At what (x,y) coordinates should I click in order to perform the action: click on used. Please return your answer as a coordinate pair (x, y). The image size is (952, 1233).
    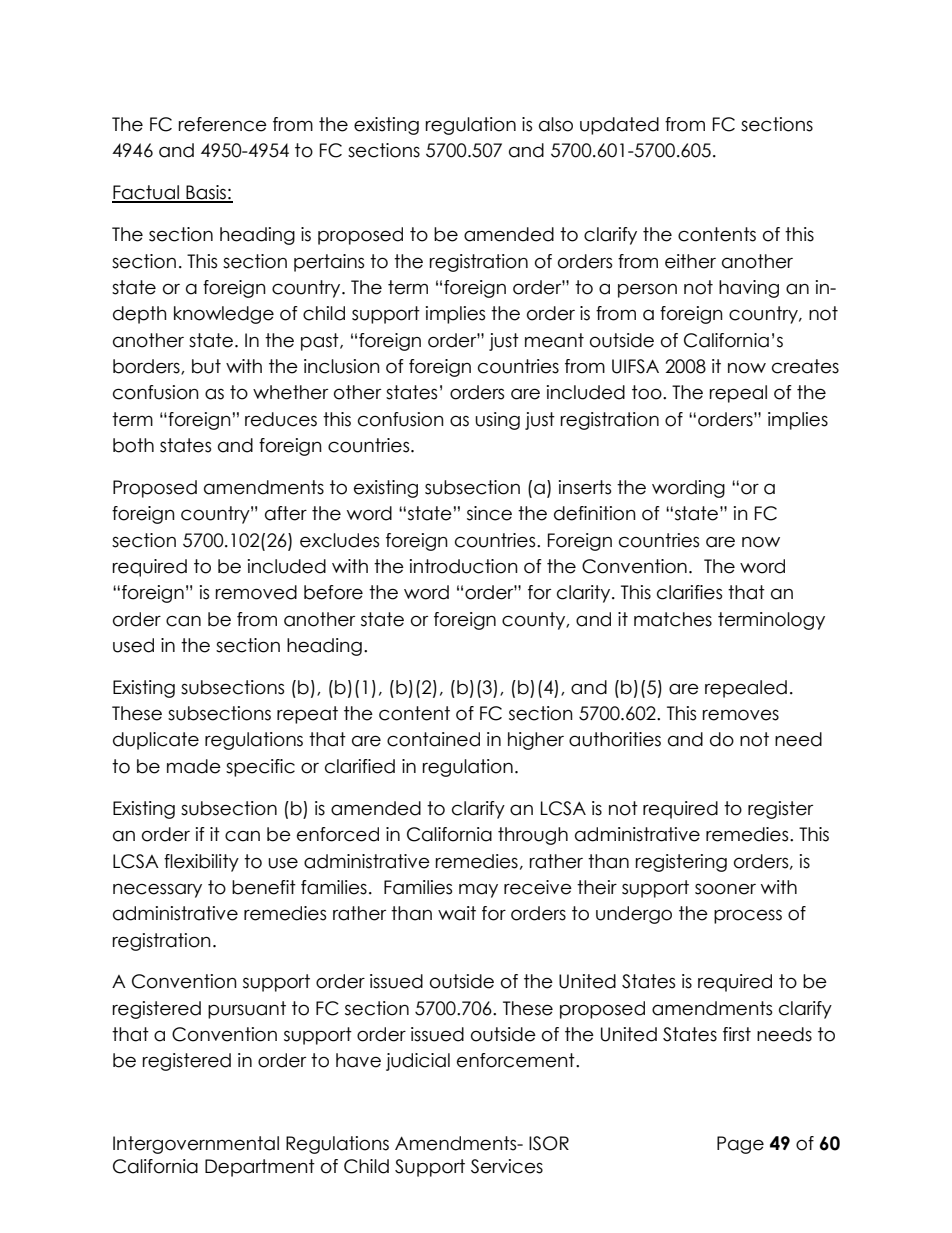
    Looking at the image, I should click on (133, 645).
